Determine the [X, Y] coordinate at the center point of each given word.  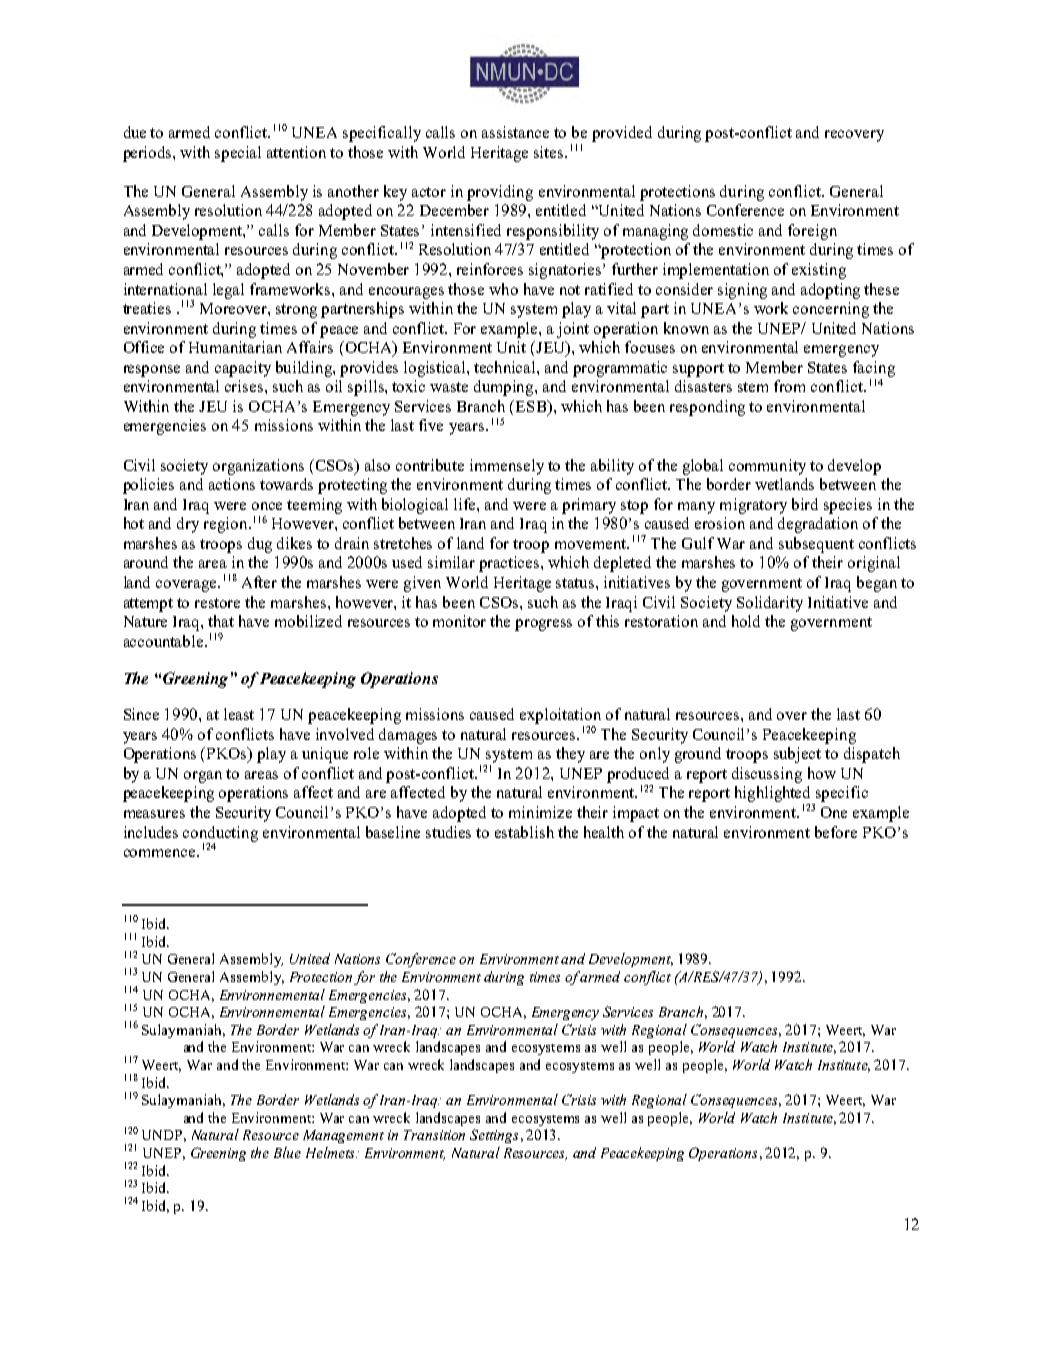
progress [543, 625]
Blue [287, 1152]
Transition [434, 1135]
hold [746, 621]
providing [500, 193]
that [221, 621]
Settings [494, 1136]
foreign [812, 232]
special [238, 154]
